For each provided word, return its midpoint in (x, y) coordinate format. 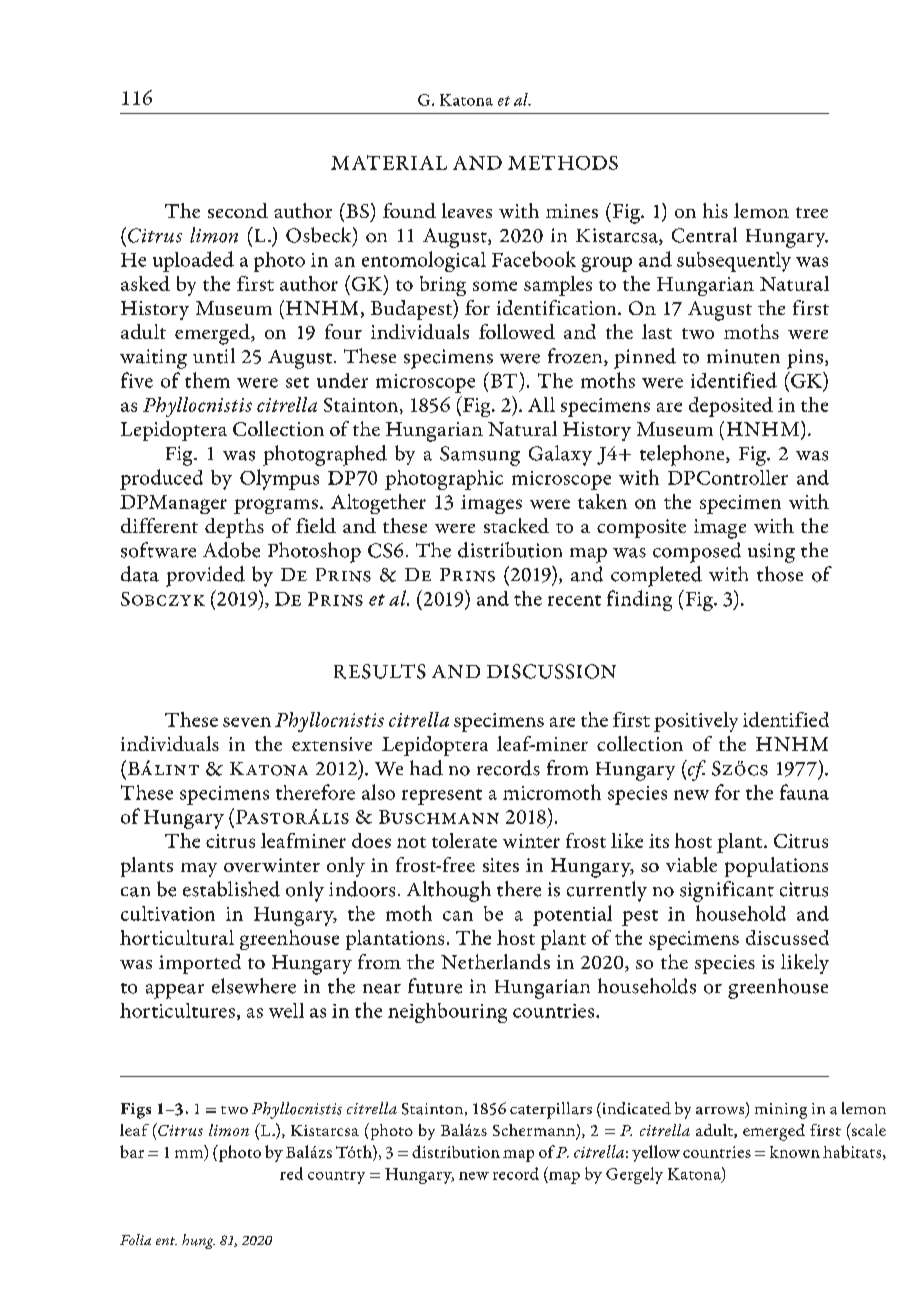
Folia (135, 1239)
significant (727, 891)
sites (501, 865)
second (238, 210)
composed (697, 552)
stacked (516, 525)
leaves (467, 210)
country (336, 1177)
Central (704, 235)
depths (234, 528)
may (199, 870)
